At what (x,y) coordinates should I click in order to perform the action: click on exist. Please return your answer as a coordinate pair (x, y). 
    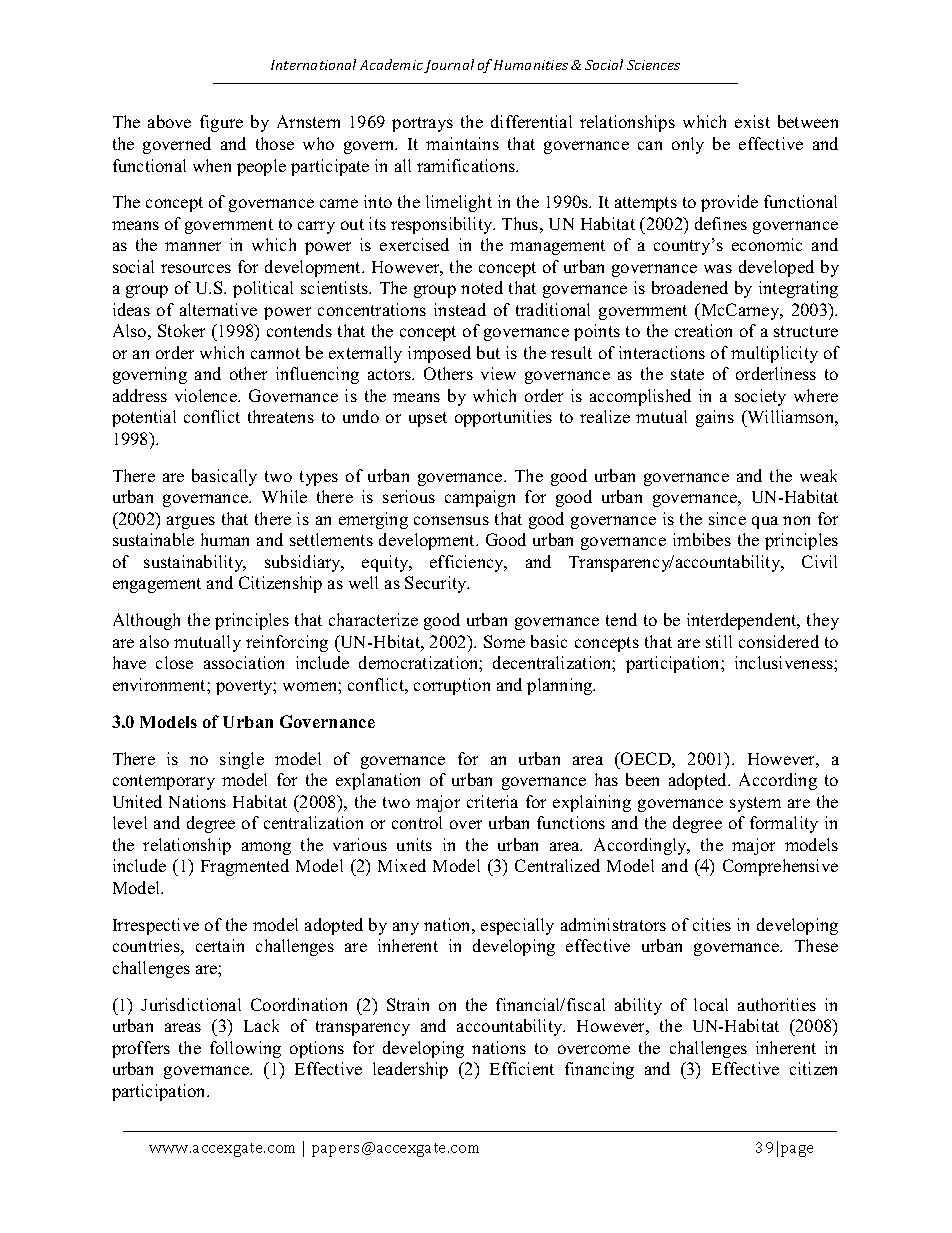
    Looking at the image, I should click on (752, 121).
